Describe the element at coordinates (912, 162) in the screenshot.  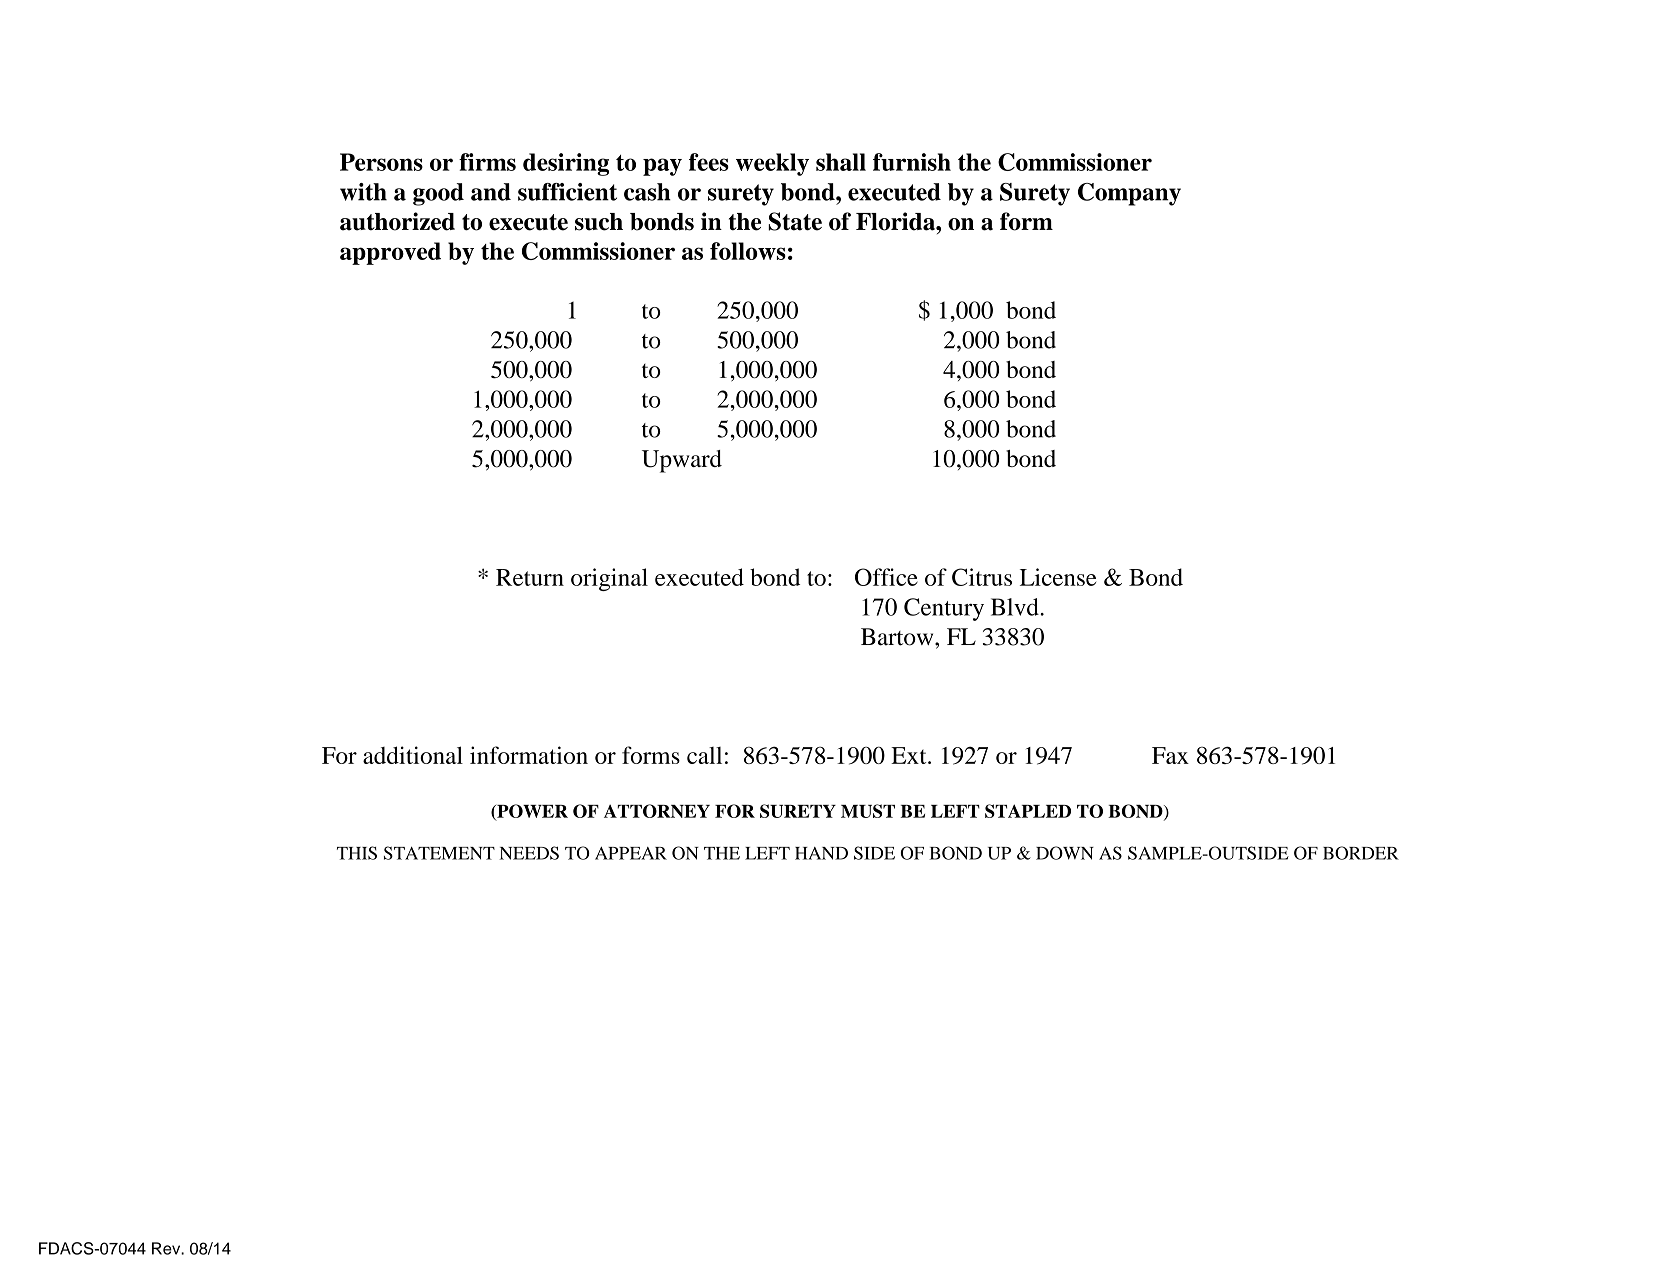
I see `furnish` at that location.
